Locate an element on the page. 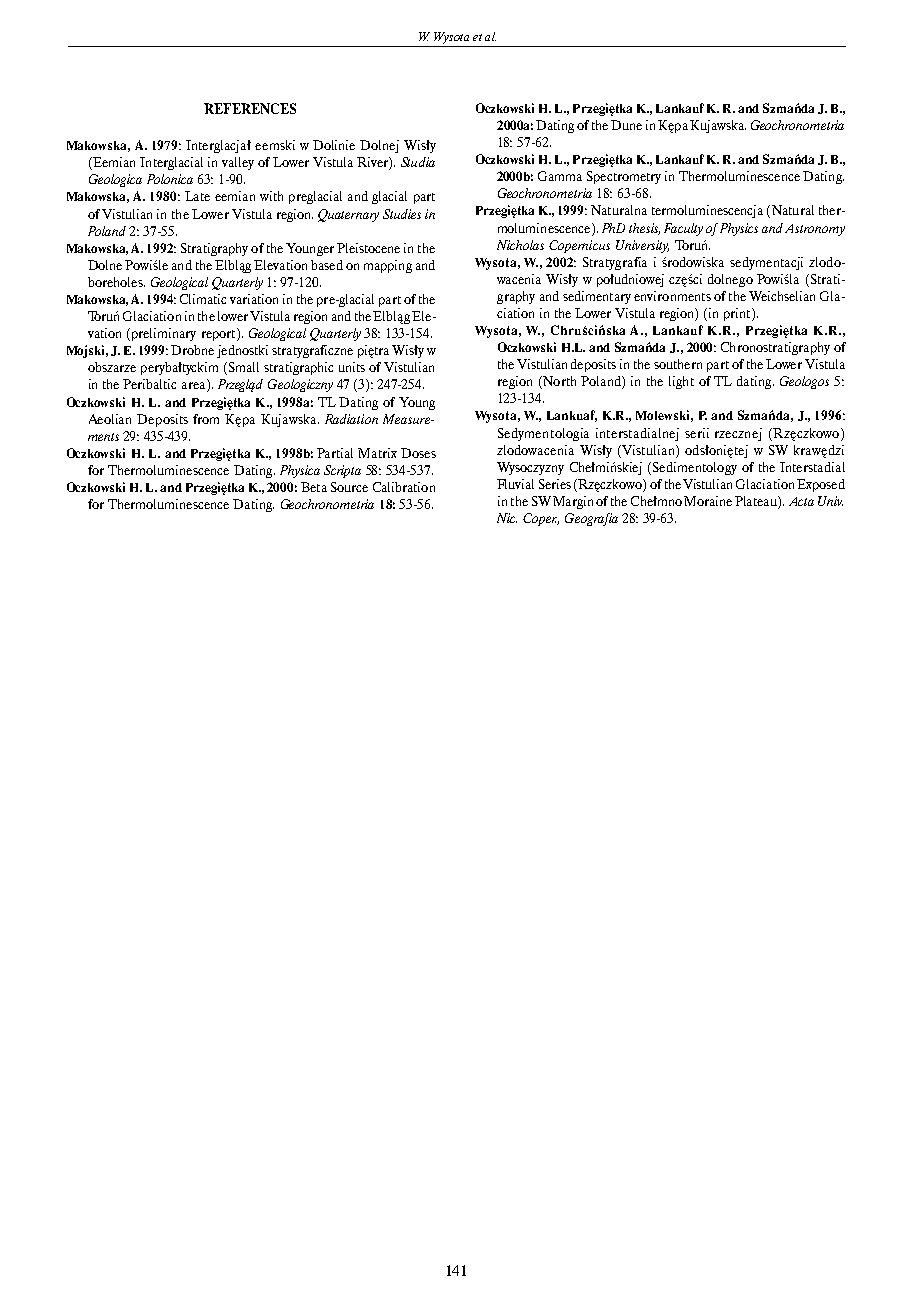  Moraine is located at coordinates (708, 501).
